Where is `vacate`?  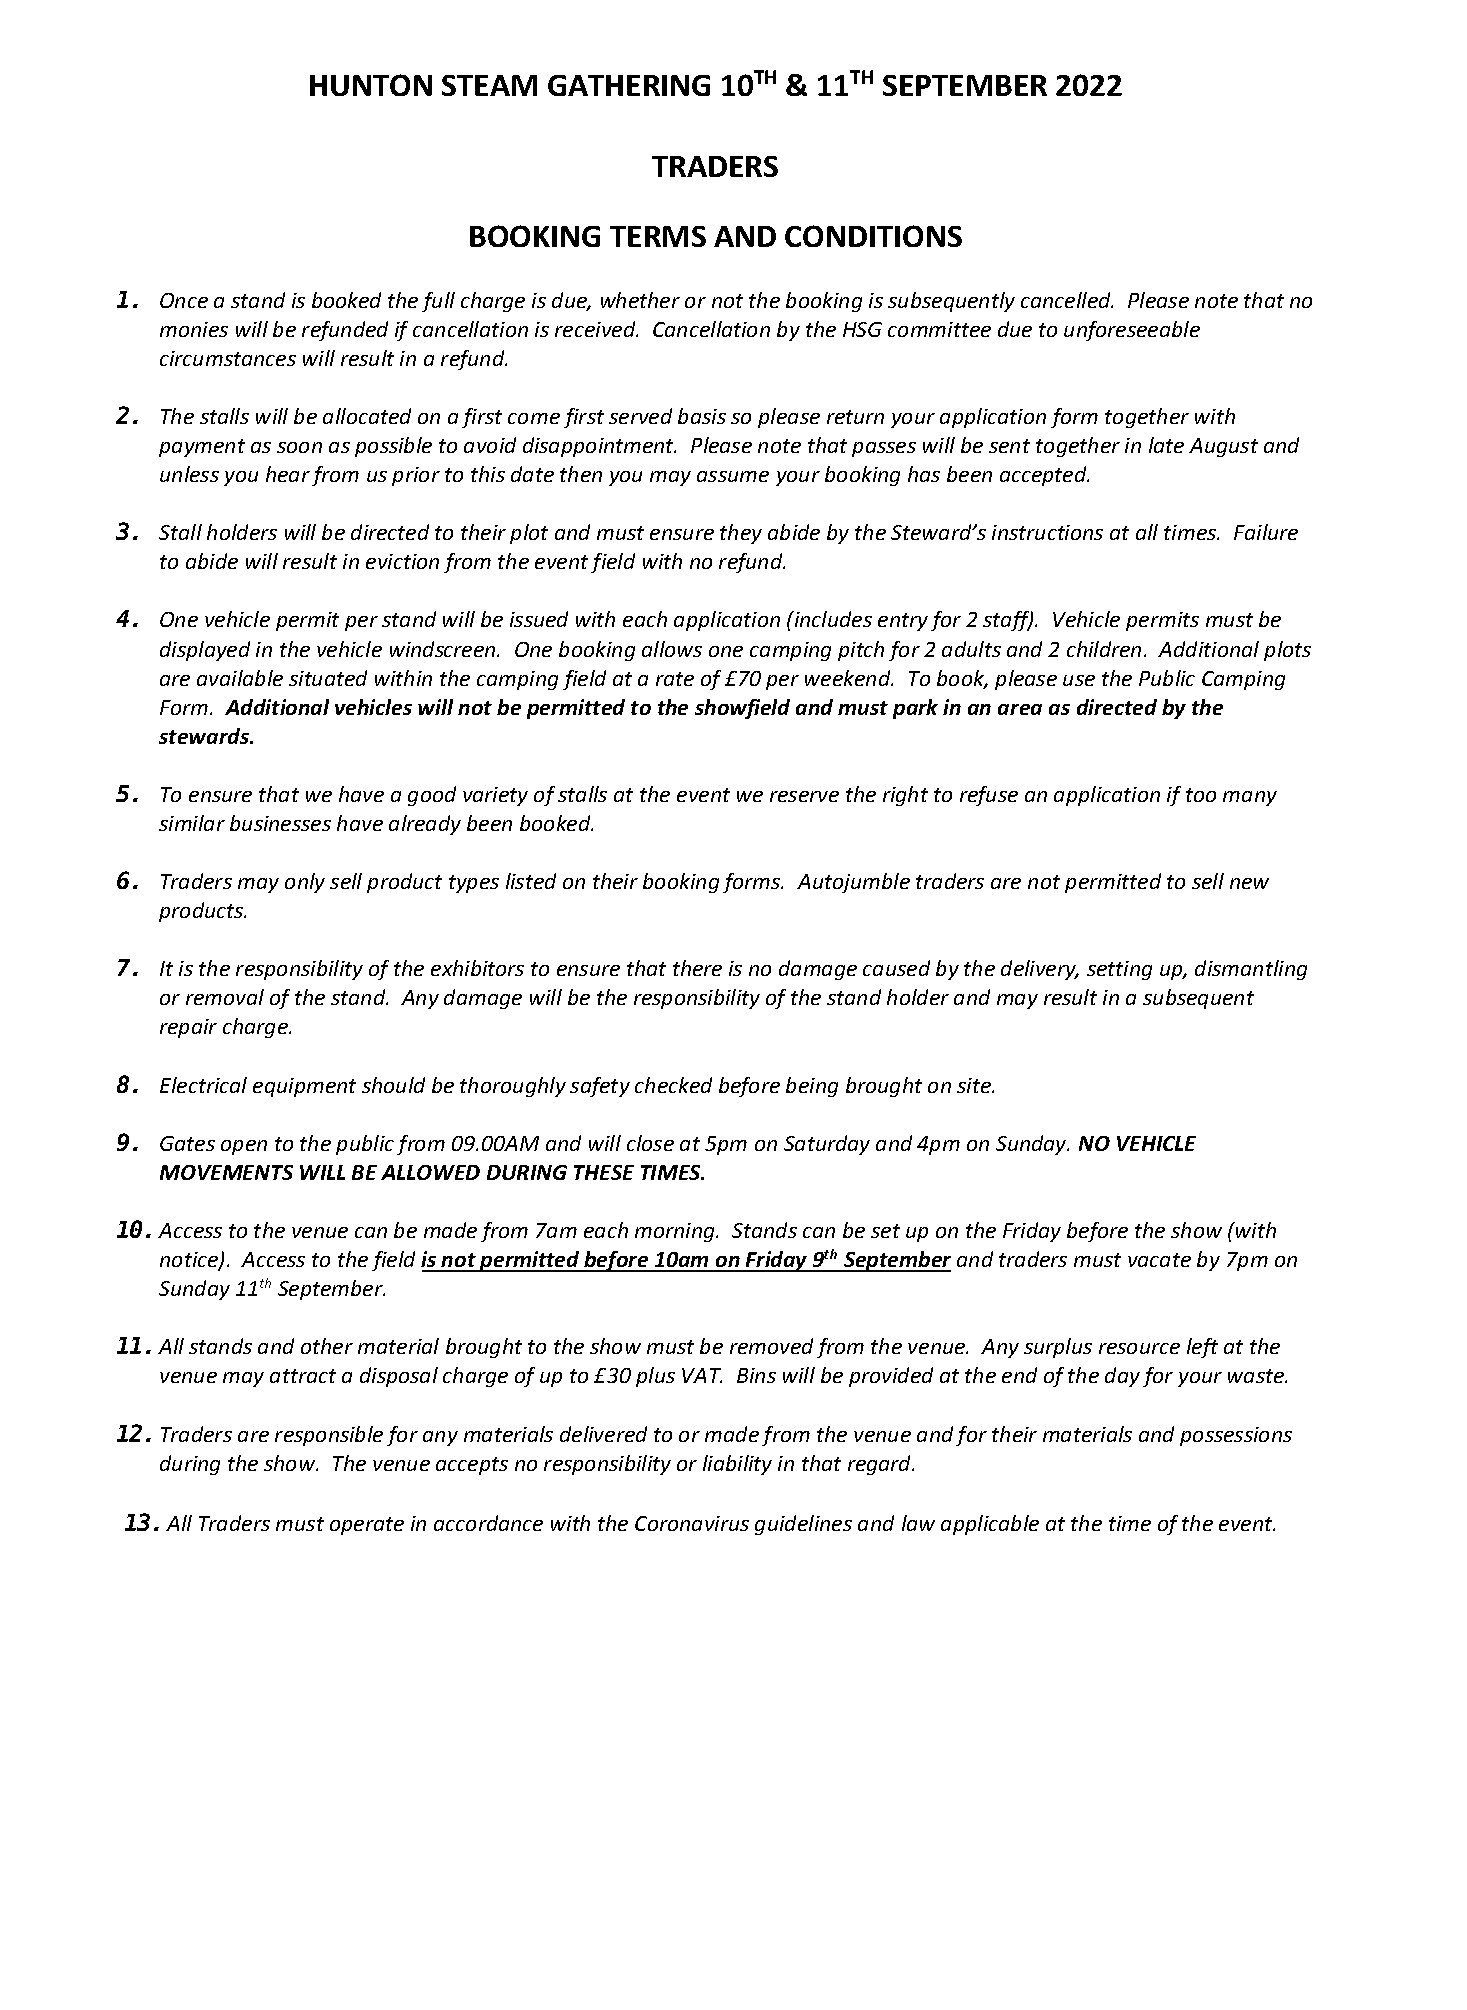
vacate is located at coordinates (1159, 1260).
